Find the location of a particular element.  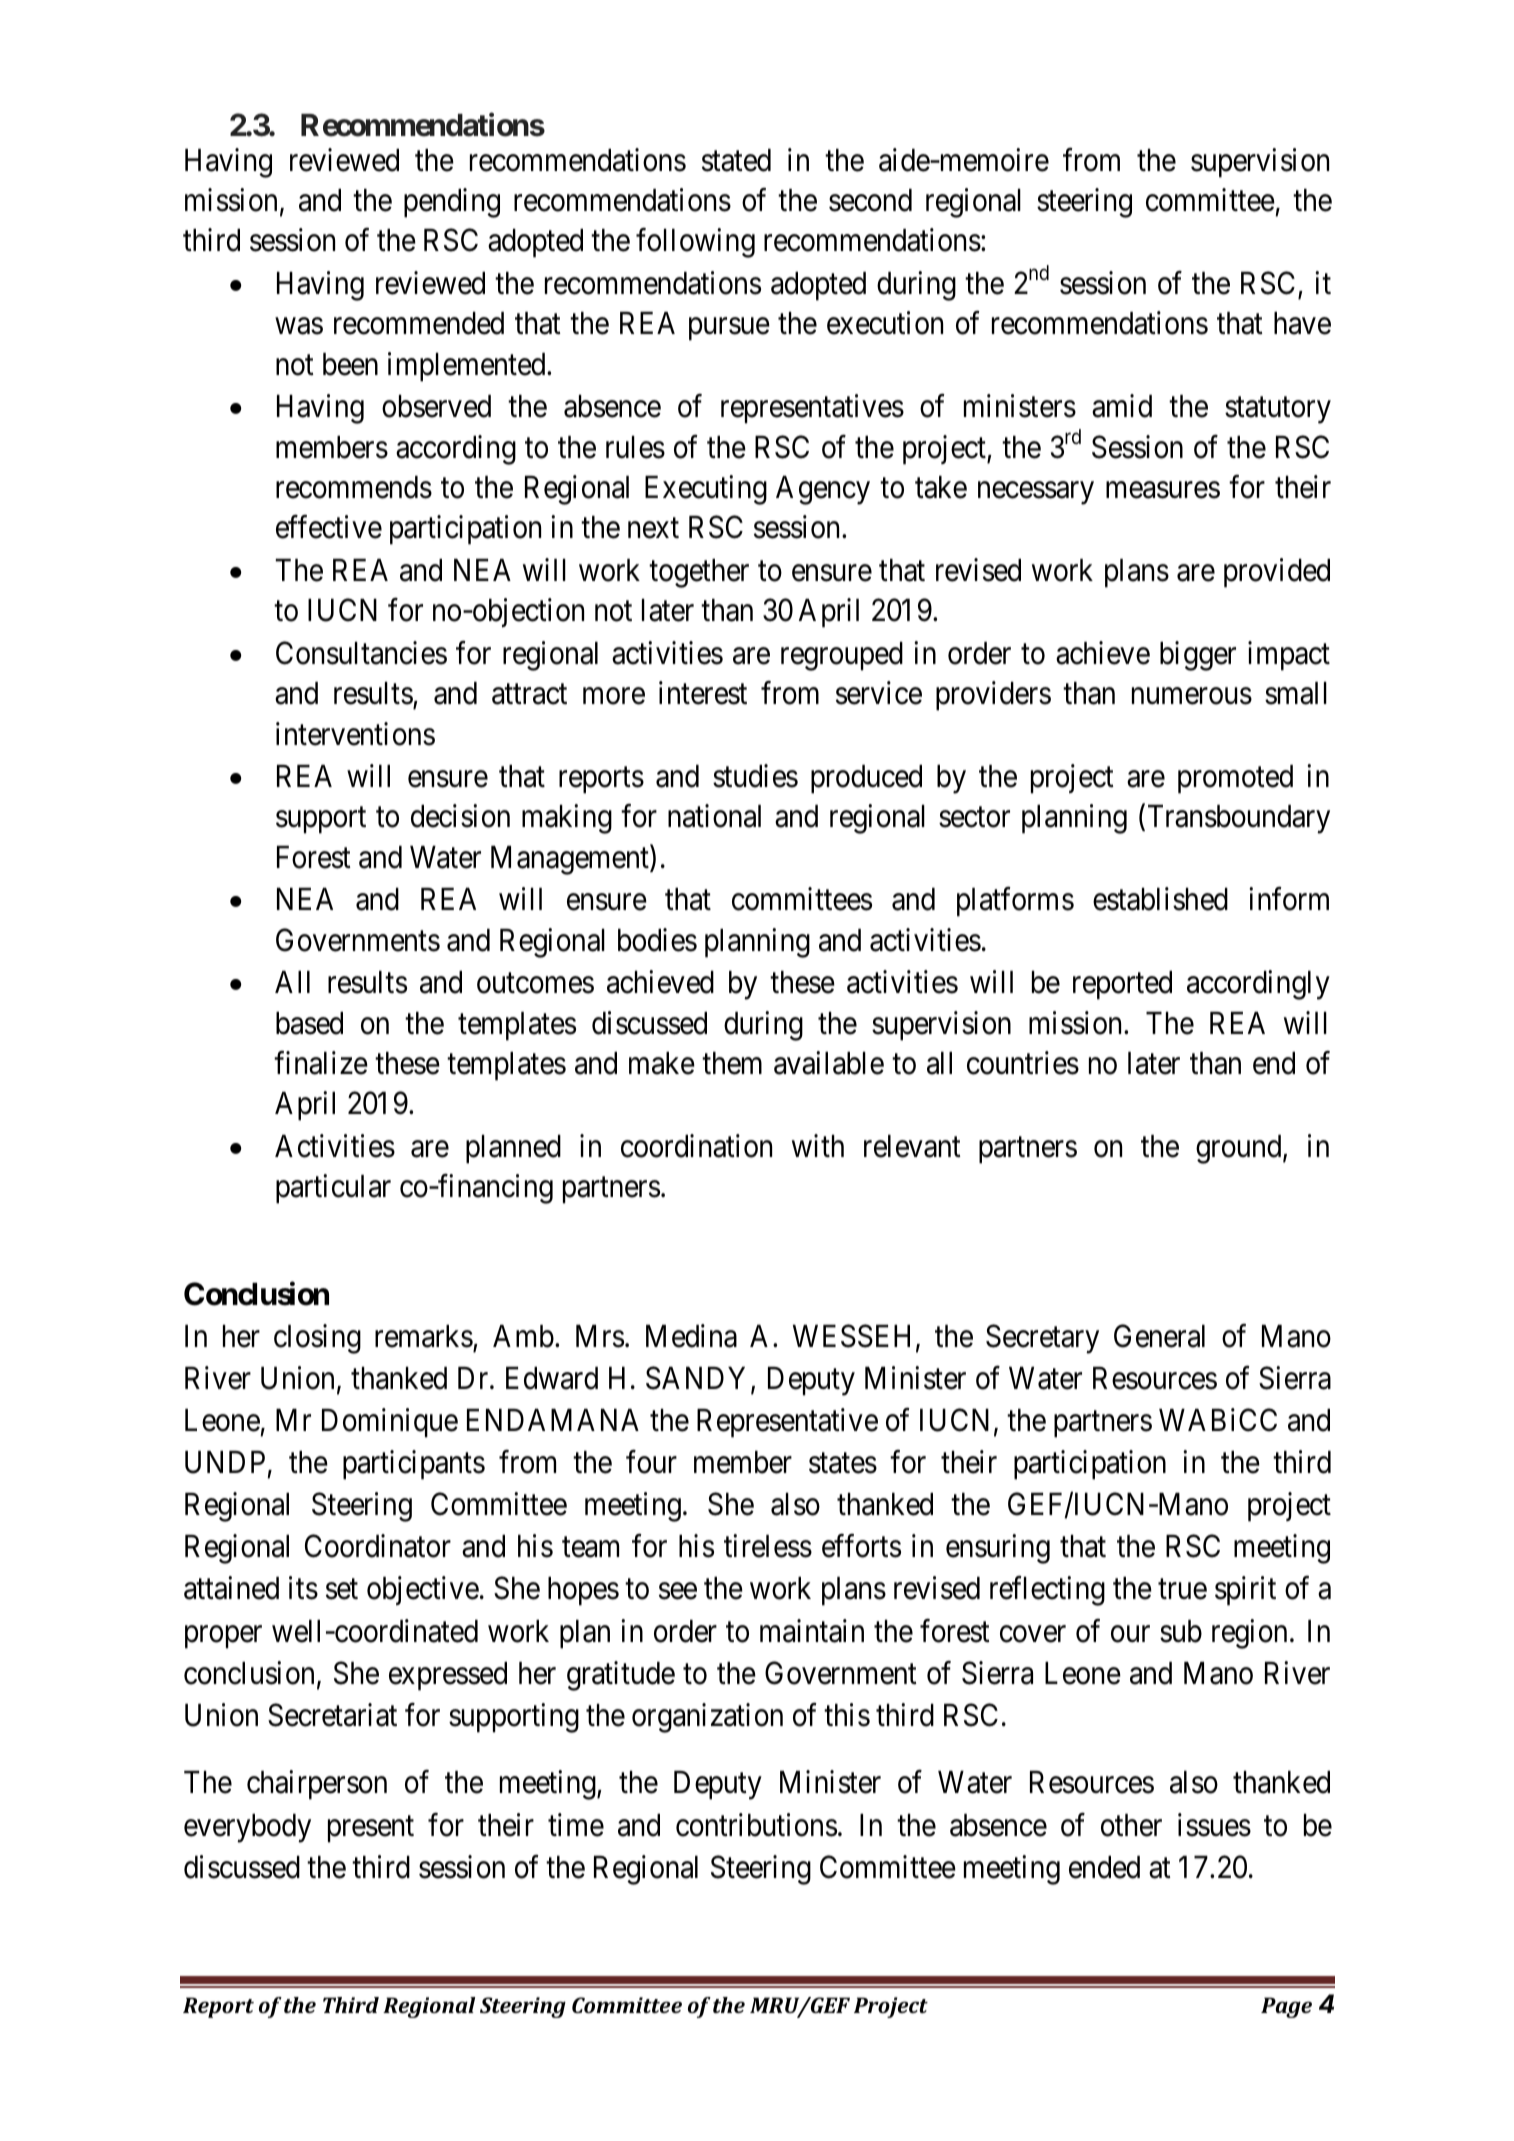

pending is located at coordinates (452, 203).
